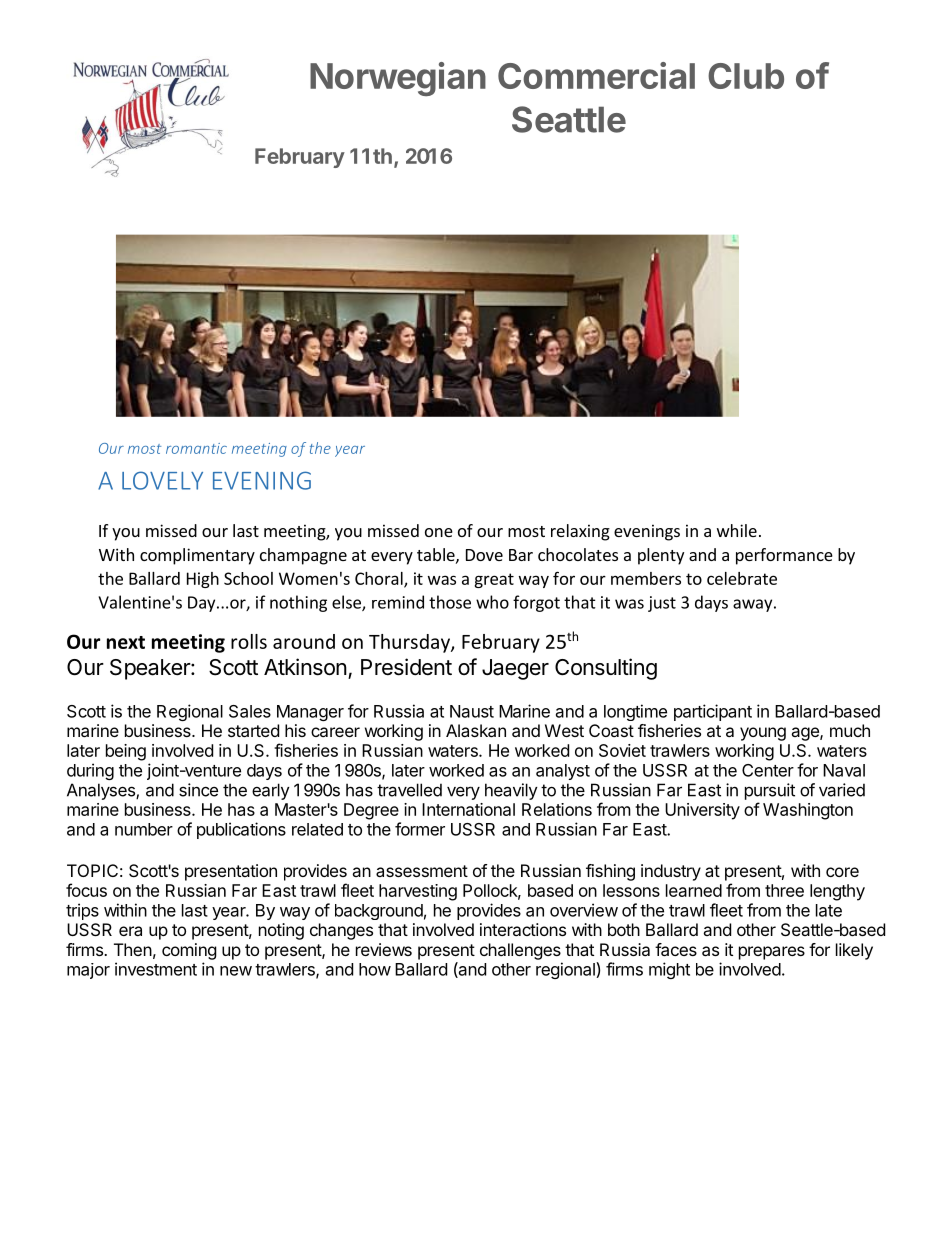 The image size is (952, 1233). I want to click on Norwegian, so click(398, 79).
